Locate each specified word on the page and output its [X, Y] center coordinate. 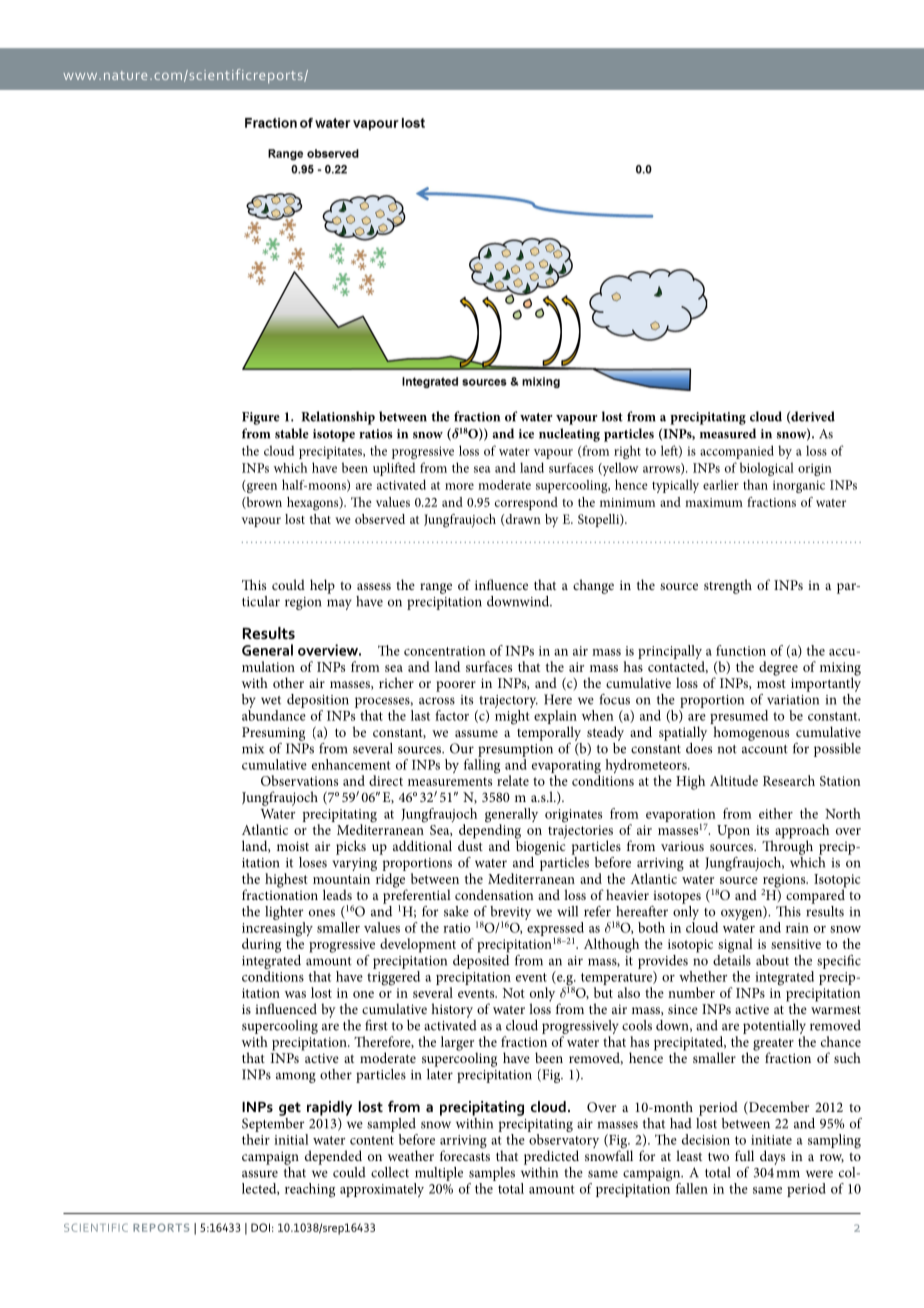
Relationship [338, 418]
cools [637, 1025]
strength [728, 586]
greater [773, 1045]
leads [337, 894]
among [296, 1077]
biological [767, 469]
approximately [382, 1190]
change [593, 586]
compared [816, 895]
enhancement [351, 764]
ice [526, 434]
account [765, 749]
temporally [549, 733]
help [322, 586]
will [567, 911]
